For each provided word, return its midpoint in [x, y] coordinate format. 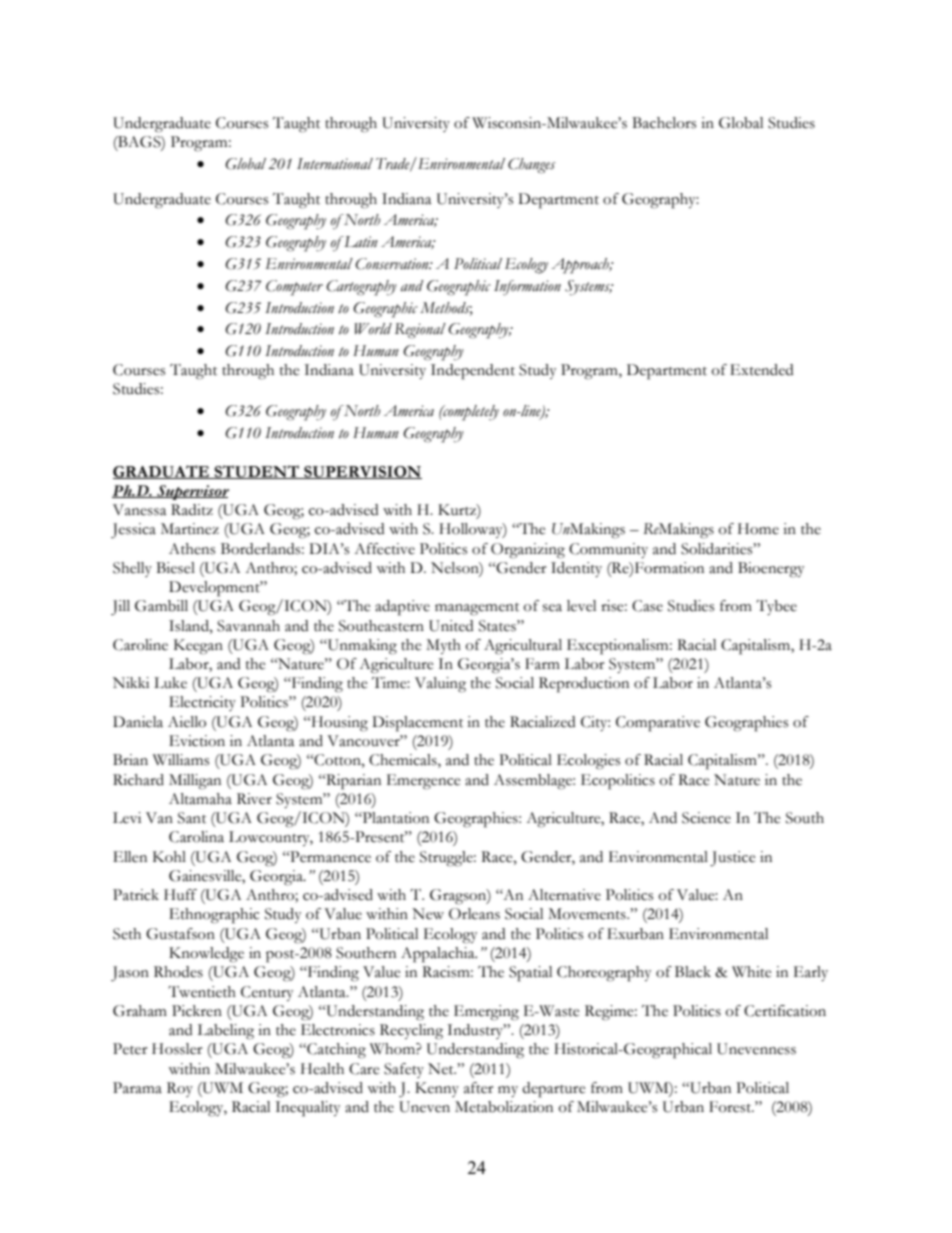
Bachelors [664, 123]
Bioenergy [771, 570]
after [478, 1088]
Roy [180, 1089]
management [477, 609]
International [335, 164]
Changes [531, 166]
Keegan [198, 647]
